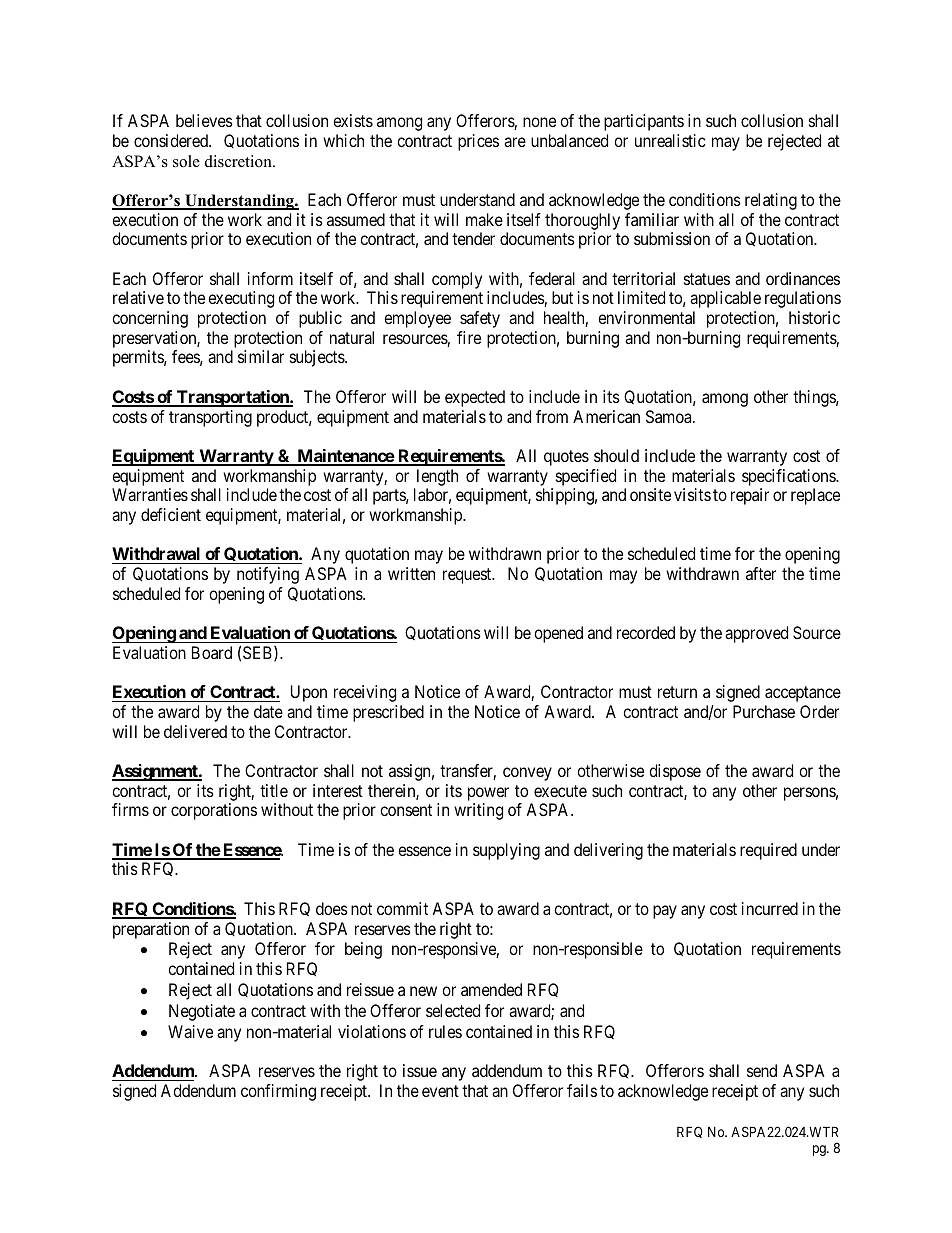 The image size is (952, 1233). I want to click on Waive, so click(190, 1031).
